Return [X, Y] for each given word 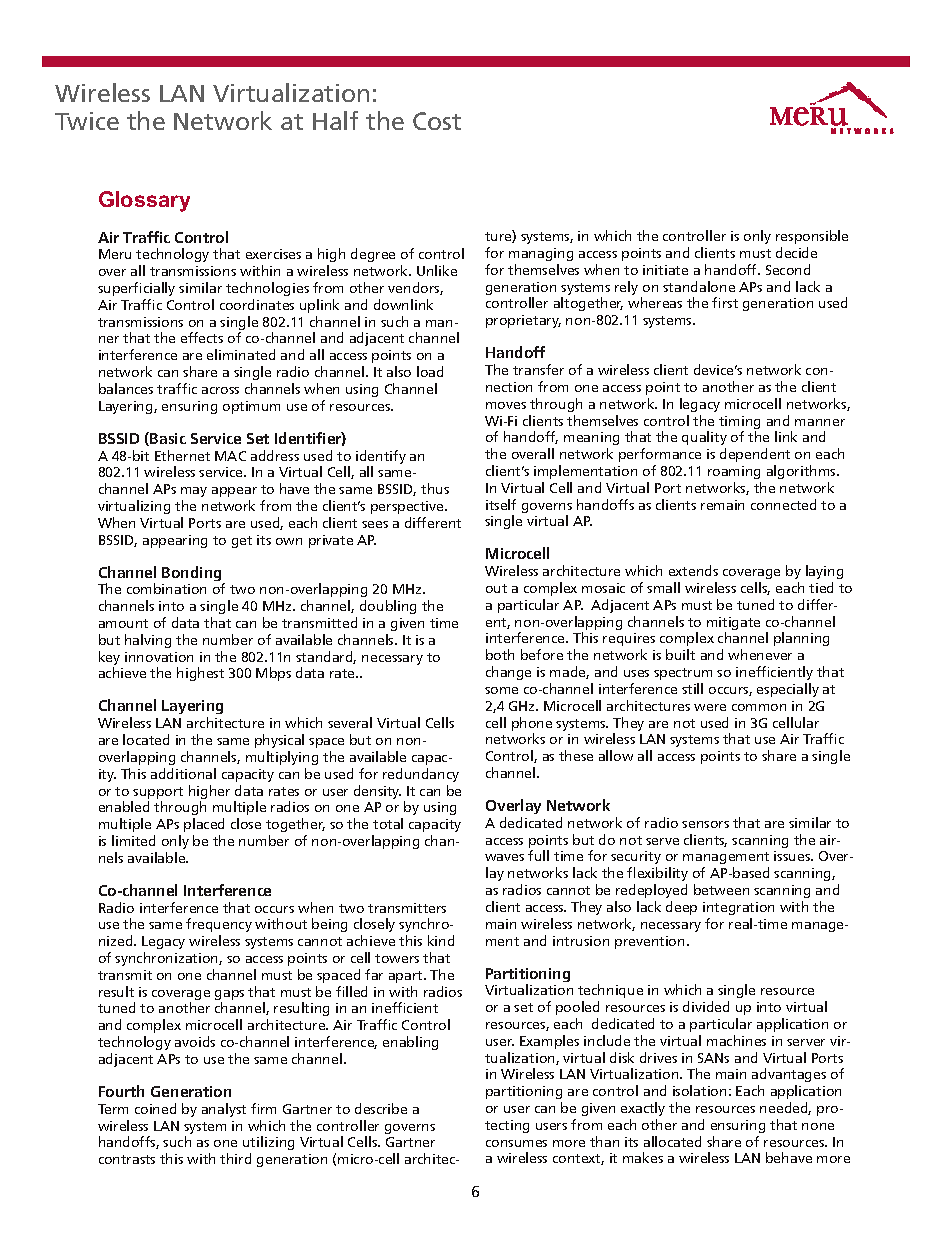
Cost [437, 121]
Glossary [144, 201]
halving [148, 641]
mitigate [733, 625]
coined [155, 1108]
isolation [699, 1090]
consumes [516, 1143]
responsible [812, 237]
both [500, 654]
